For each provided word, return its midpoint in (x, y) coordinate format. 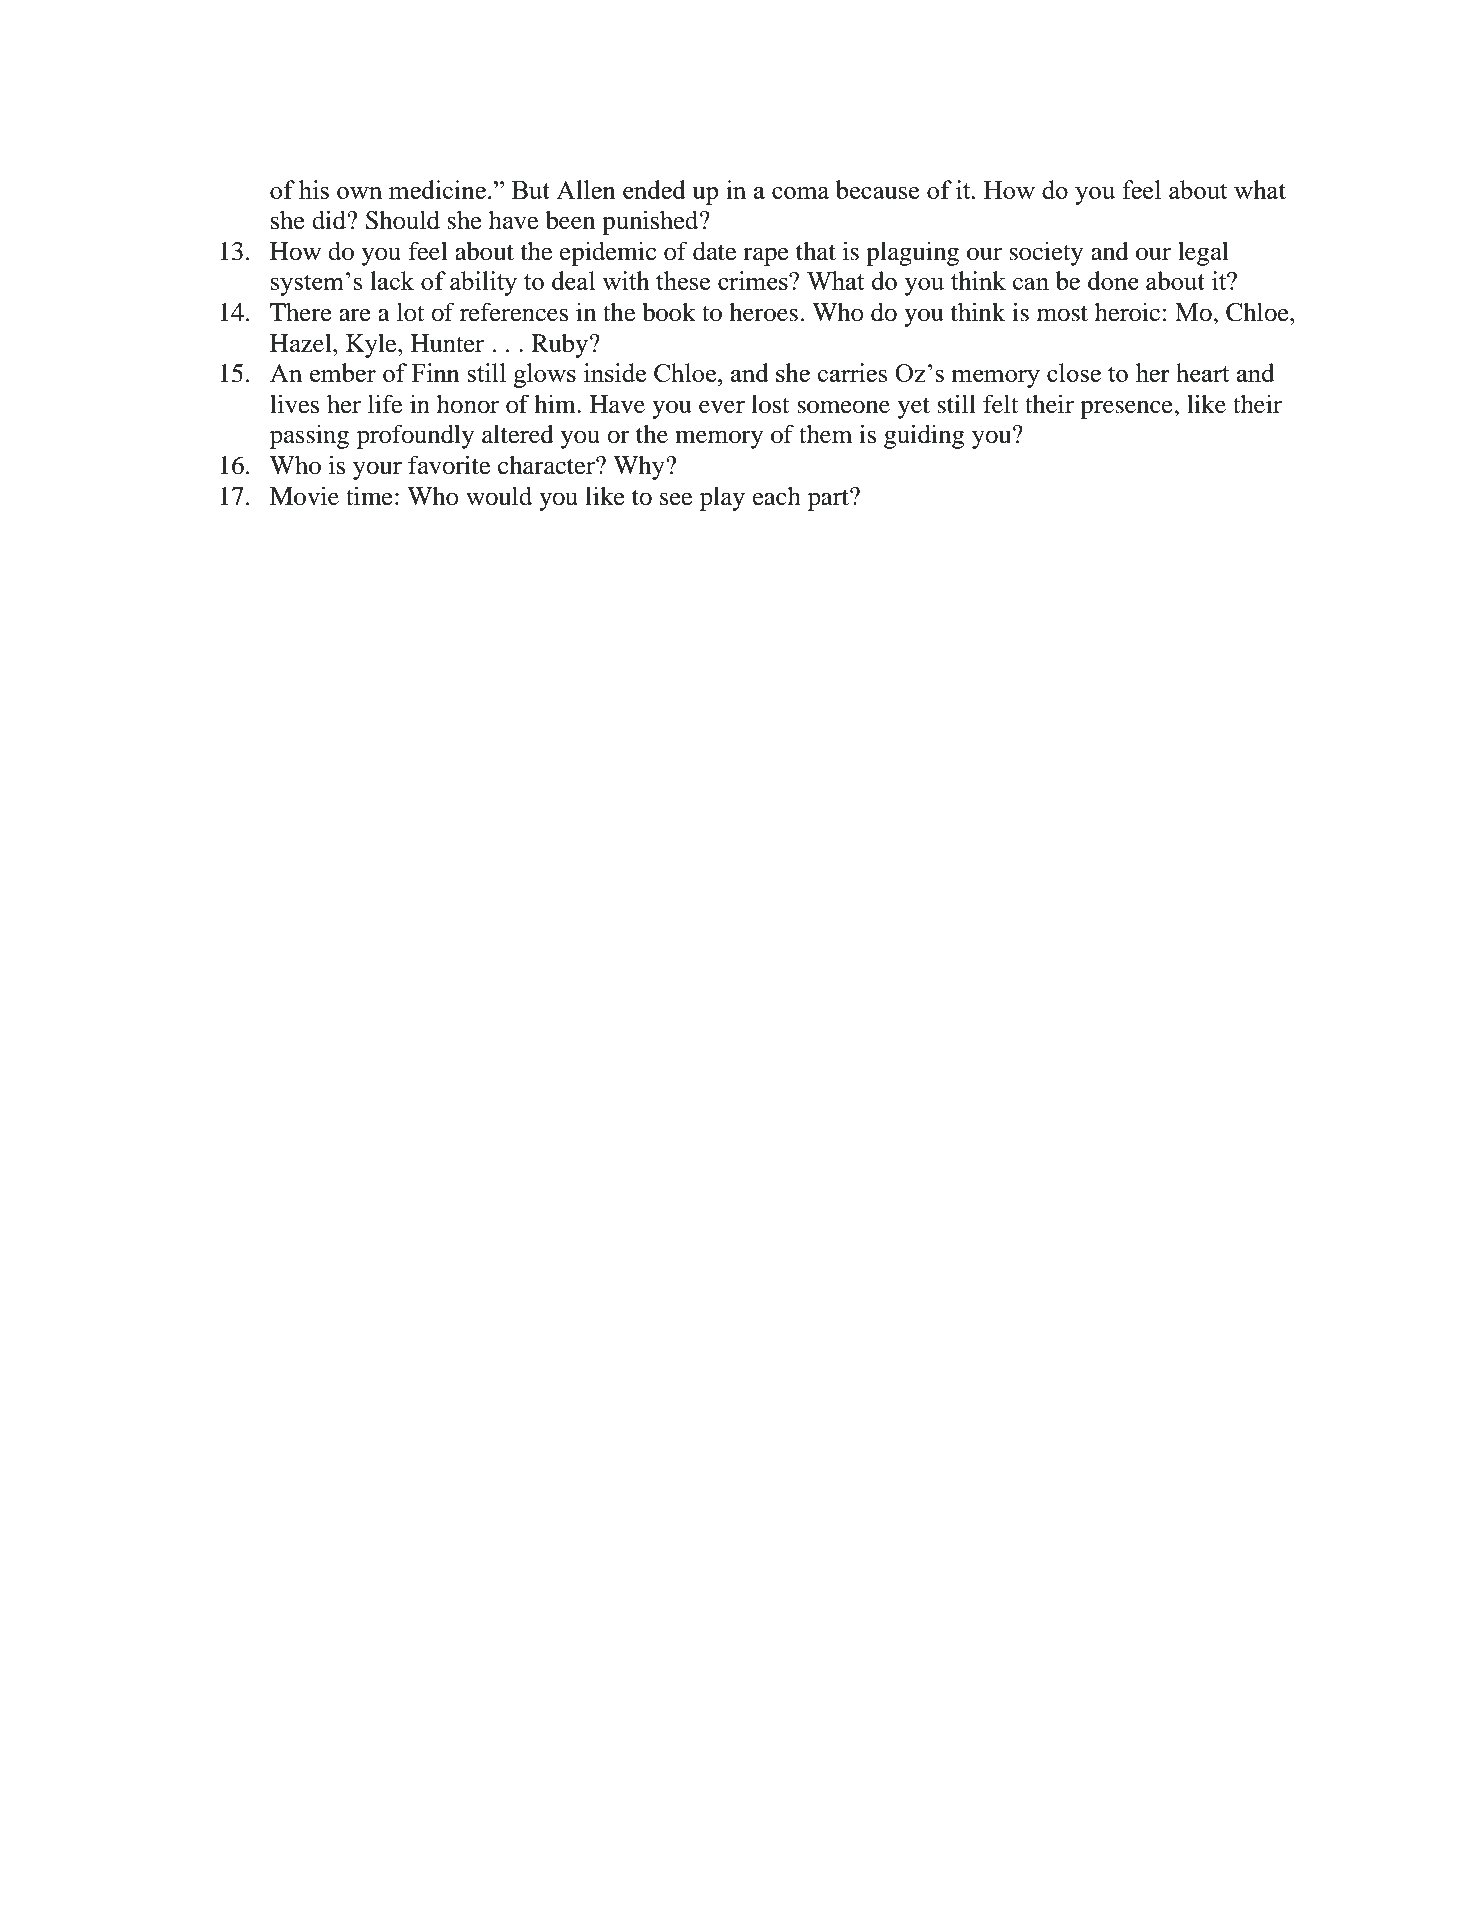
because (877, 189)
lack (392, 280)
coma (800, 193)
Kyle (372, 346)
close (1074, 372)
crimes (754, 280)
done (1113, 280)
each (777, 496)
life (385, 404)
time (369, 496)
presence (1127, 409)
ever (722, 407)
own (359, 193)
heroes (763, 312)
